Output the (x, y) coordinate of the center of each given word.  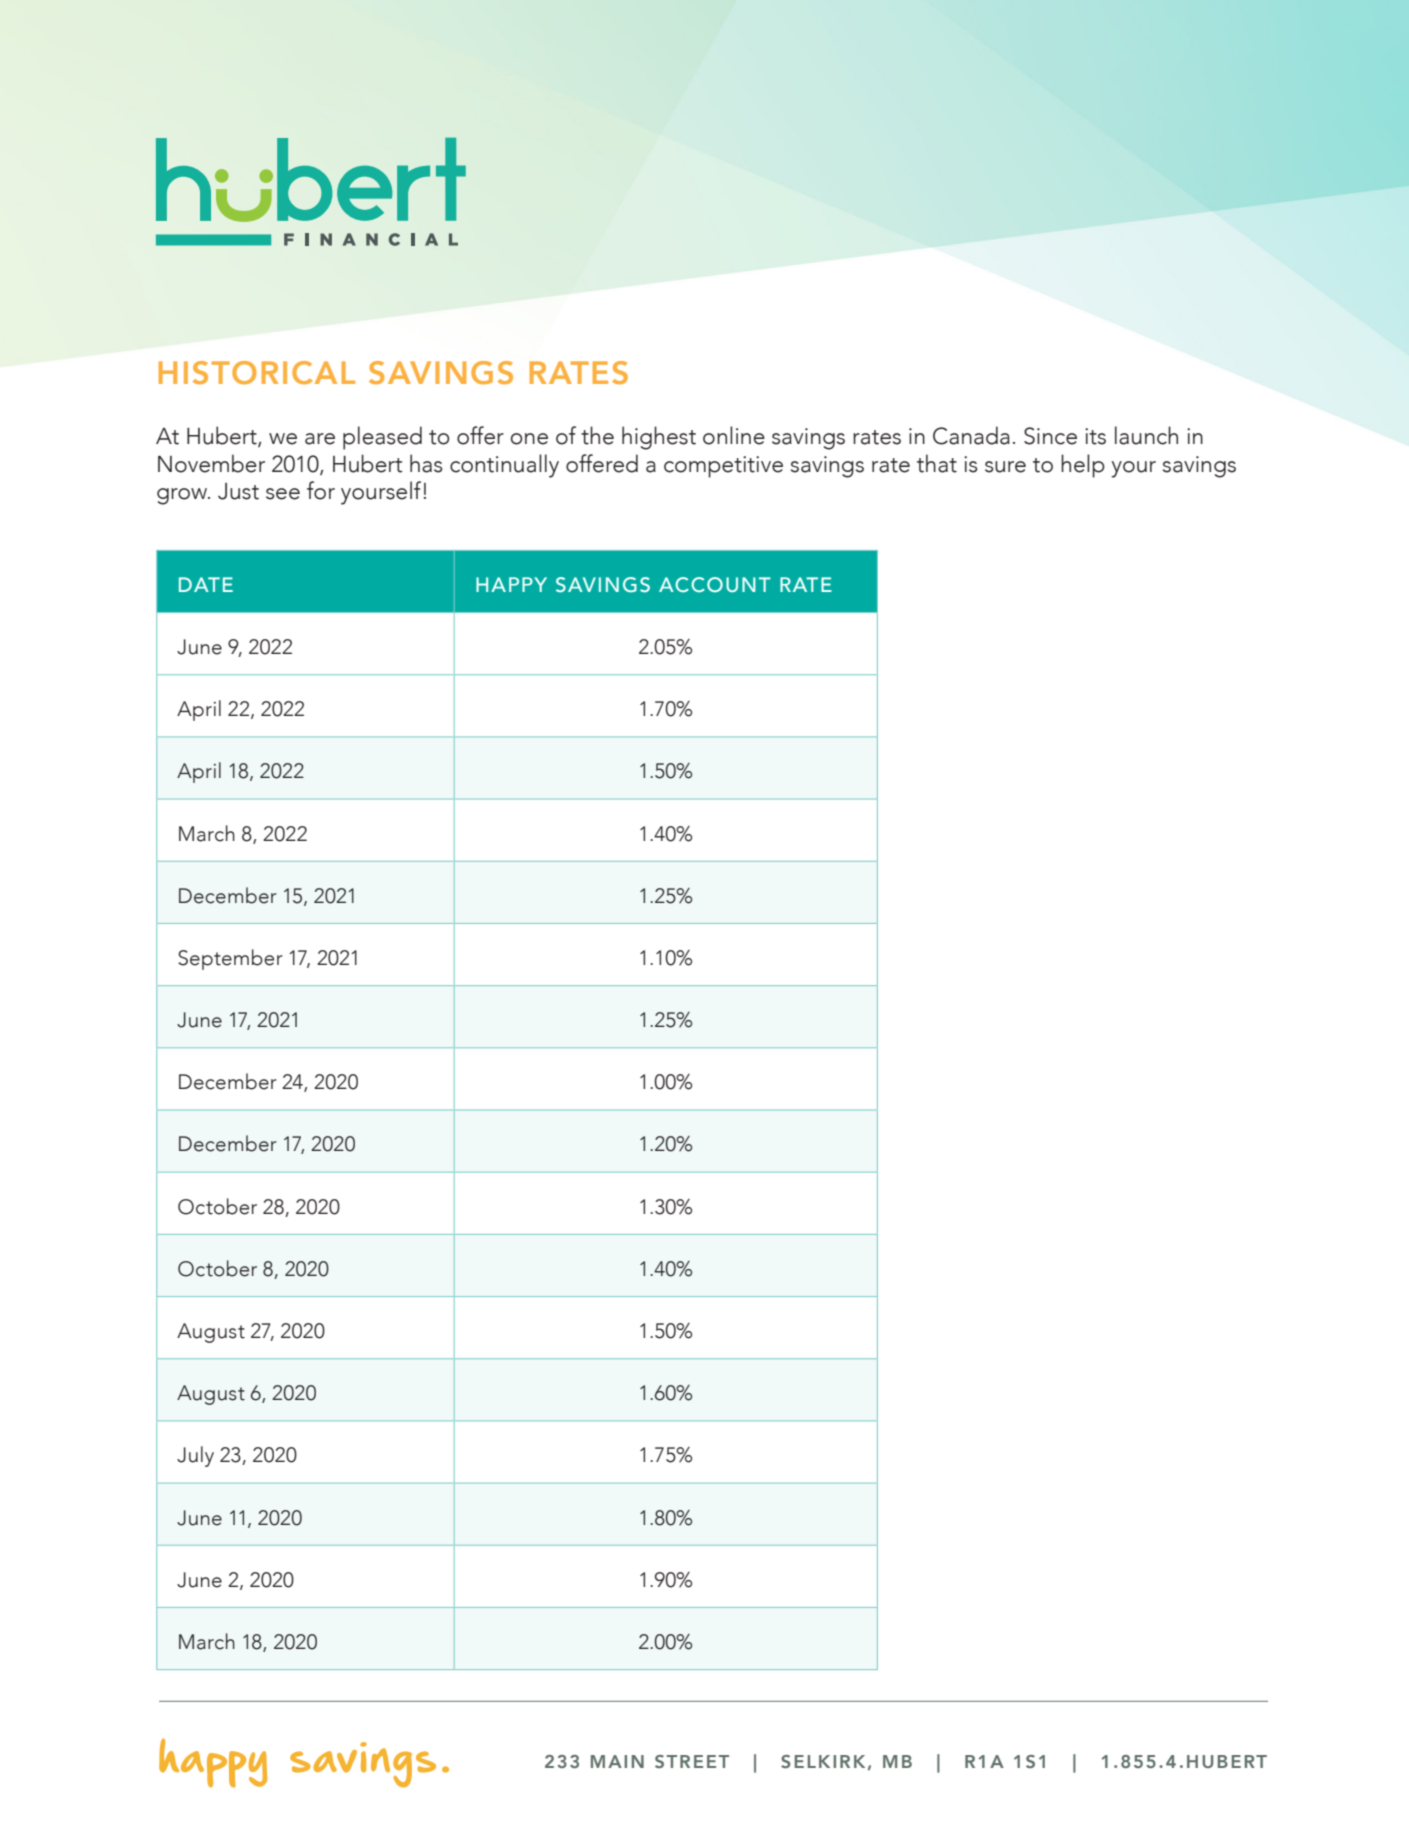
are (320, 439)
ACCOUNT (715, 584)
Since (1050, 436)
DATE (206, 584)
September (230, 959)
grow (183, 496)
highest (659, 438)
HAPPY (511, 584)
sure (1005, 467)
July (195, 1456)
